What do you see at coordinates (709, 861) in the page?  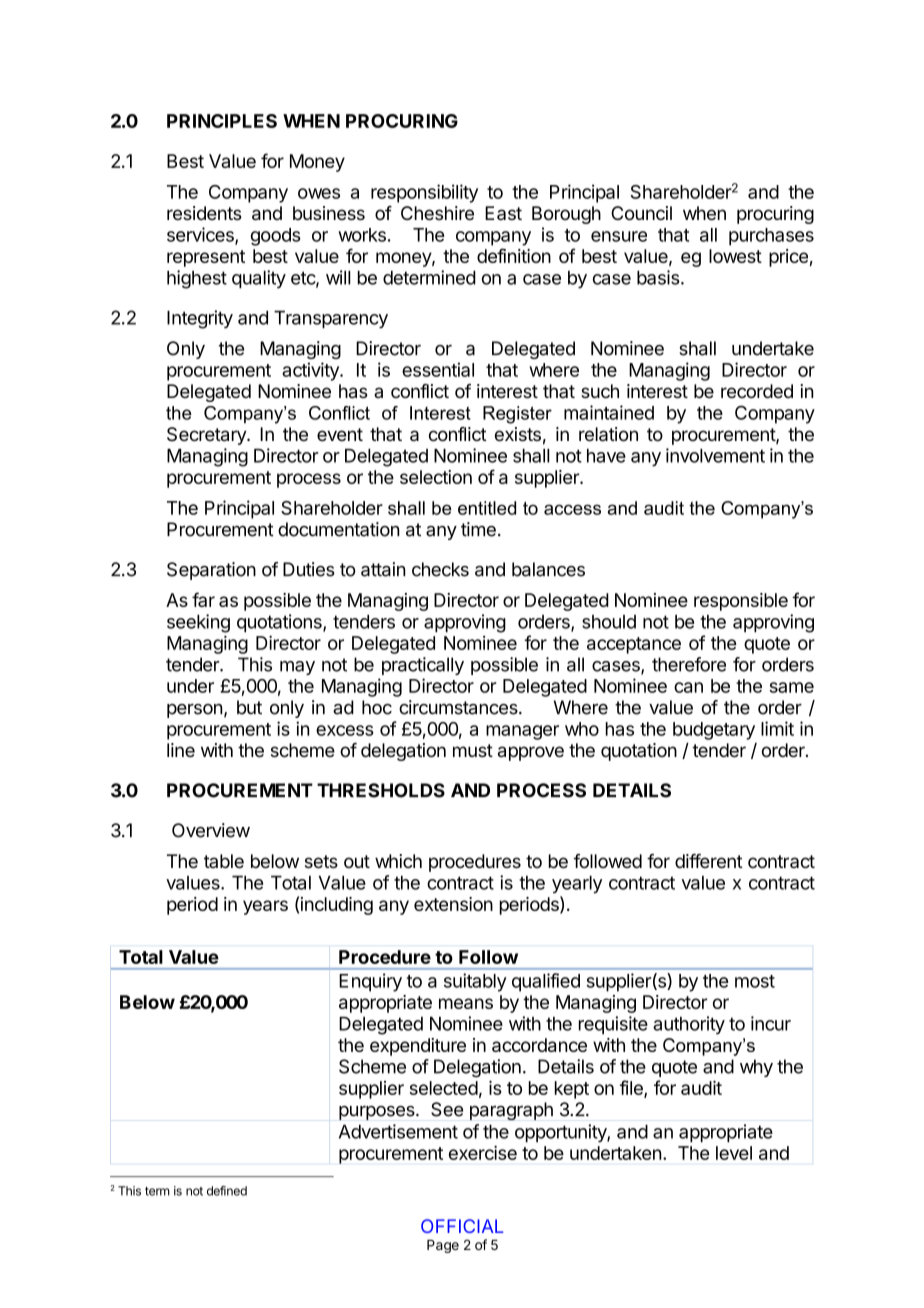 I see `different` at bounding box center [709, 861].
